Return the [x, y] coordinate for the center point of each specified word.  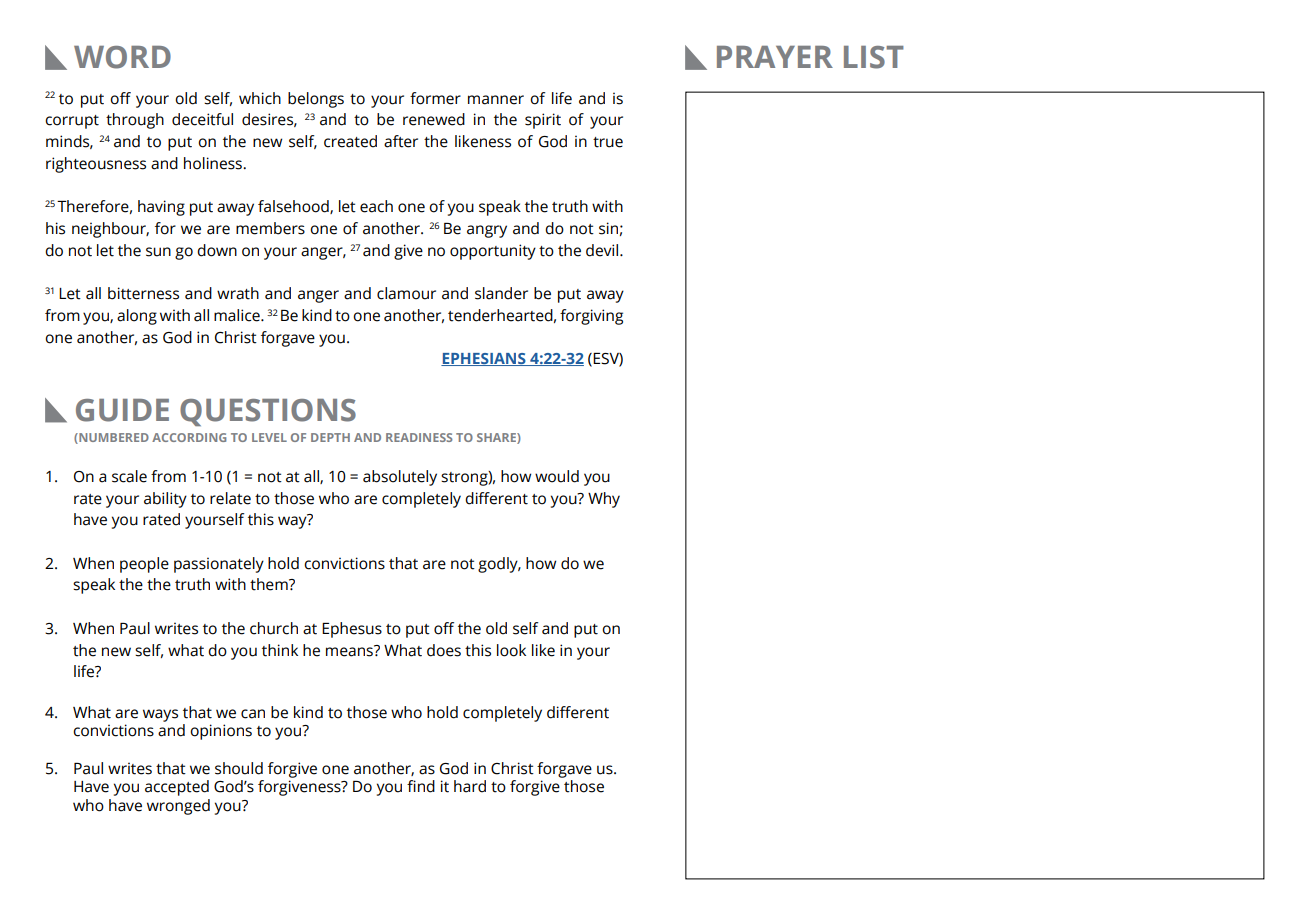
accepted [177, 788]
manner [496, 100]
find [421, 786]
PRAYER [775, 57]
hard [470, 786]
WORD [122, 57]
